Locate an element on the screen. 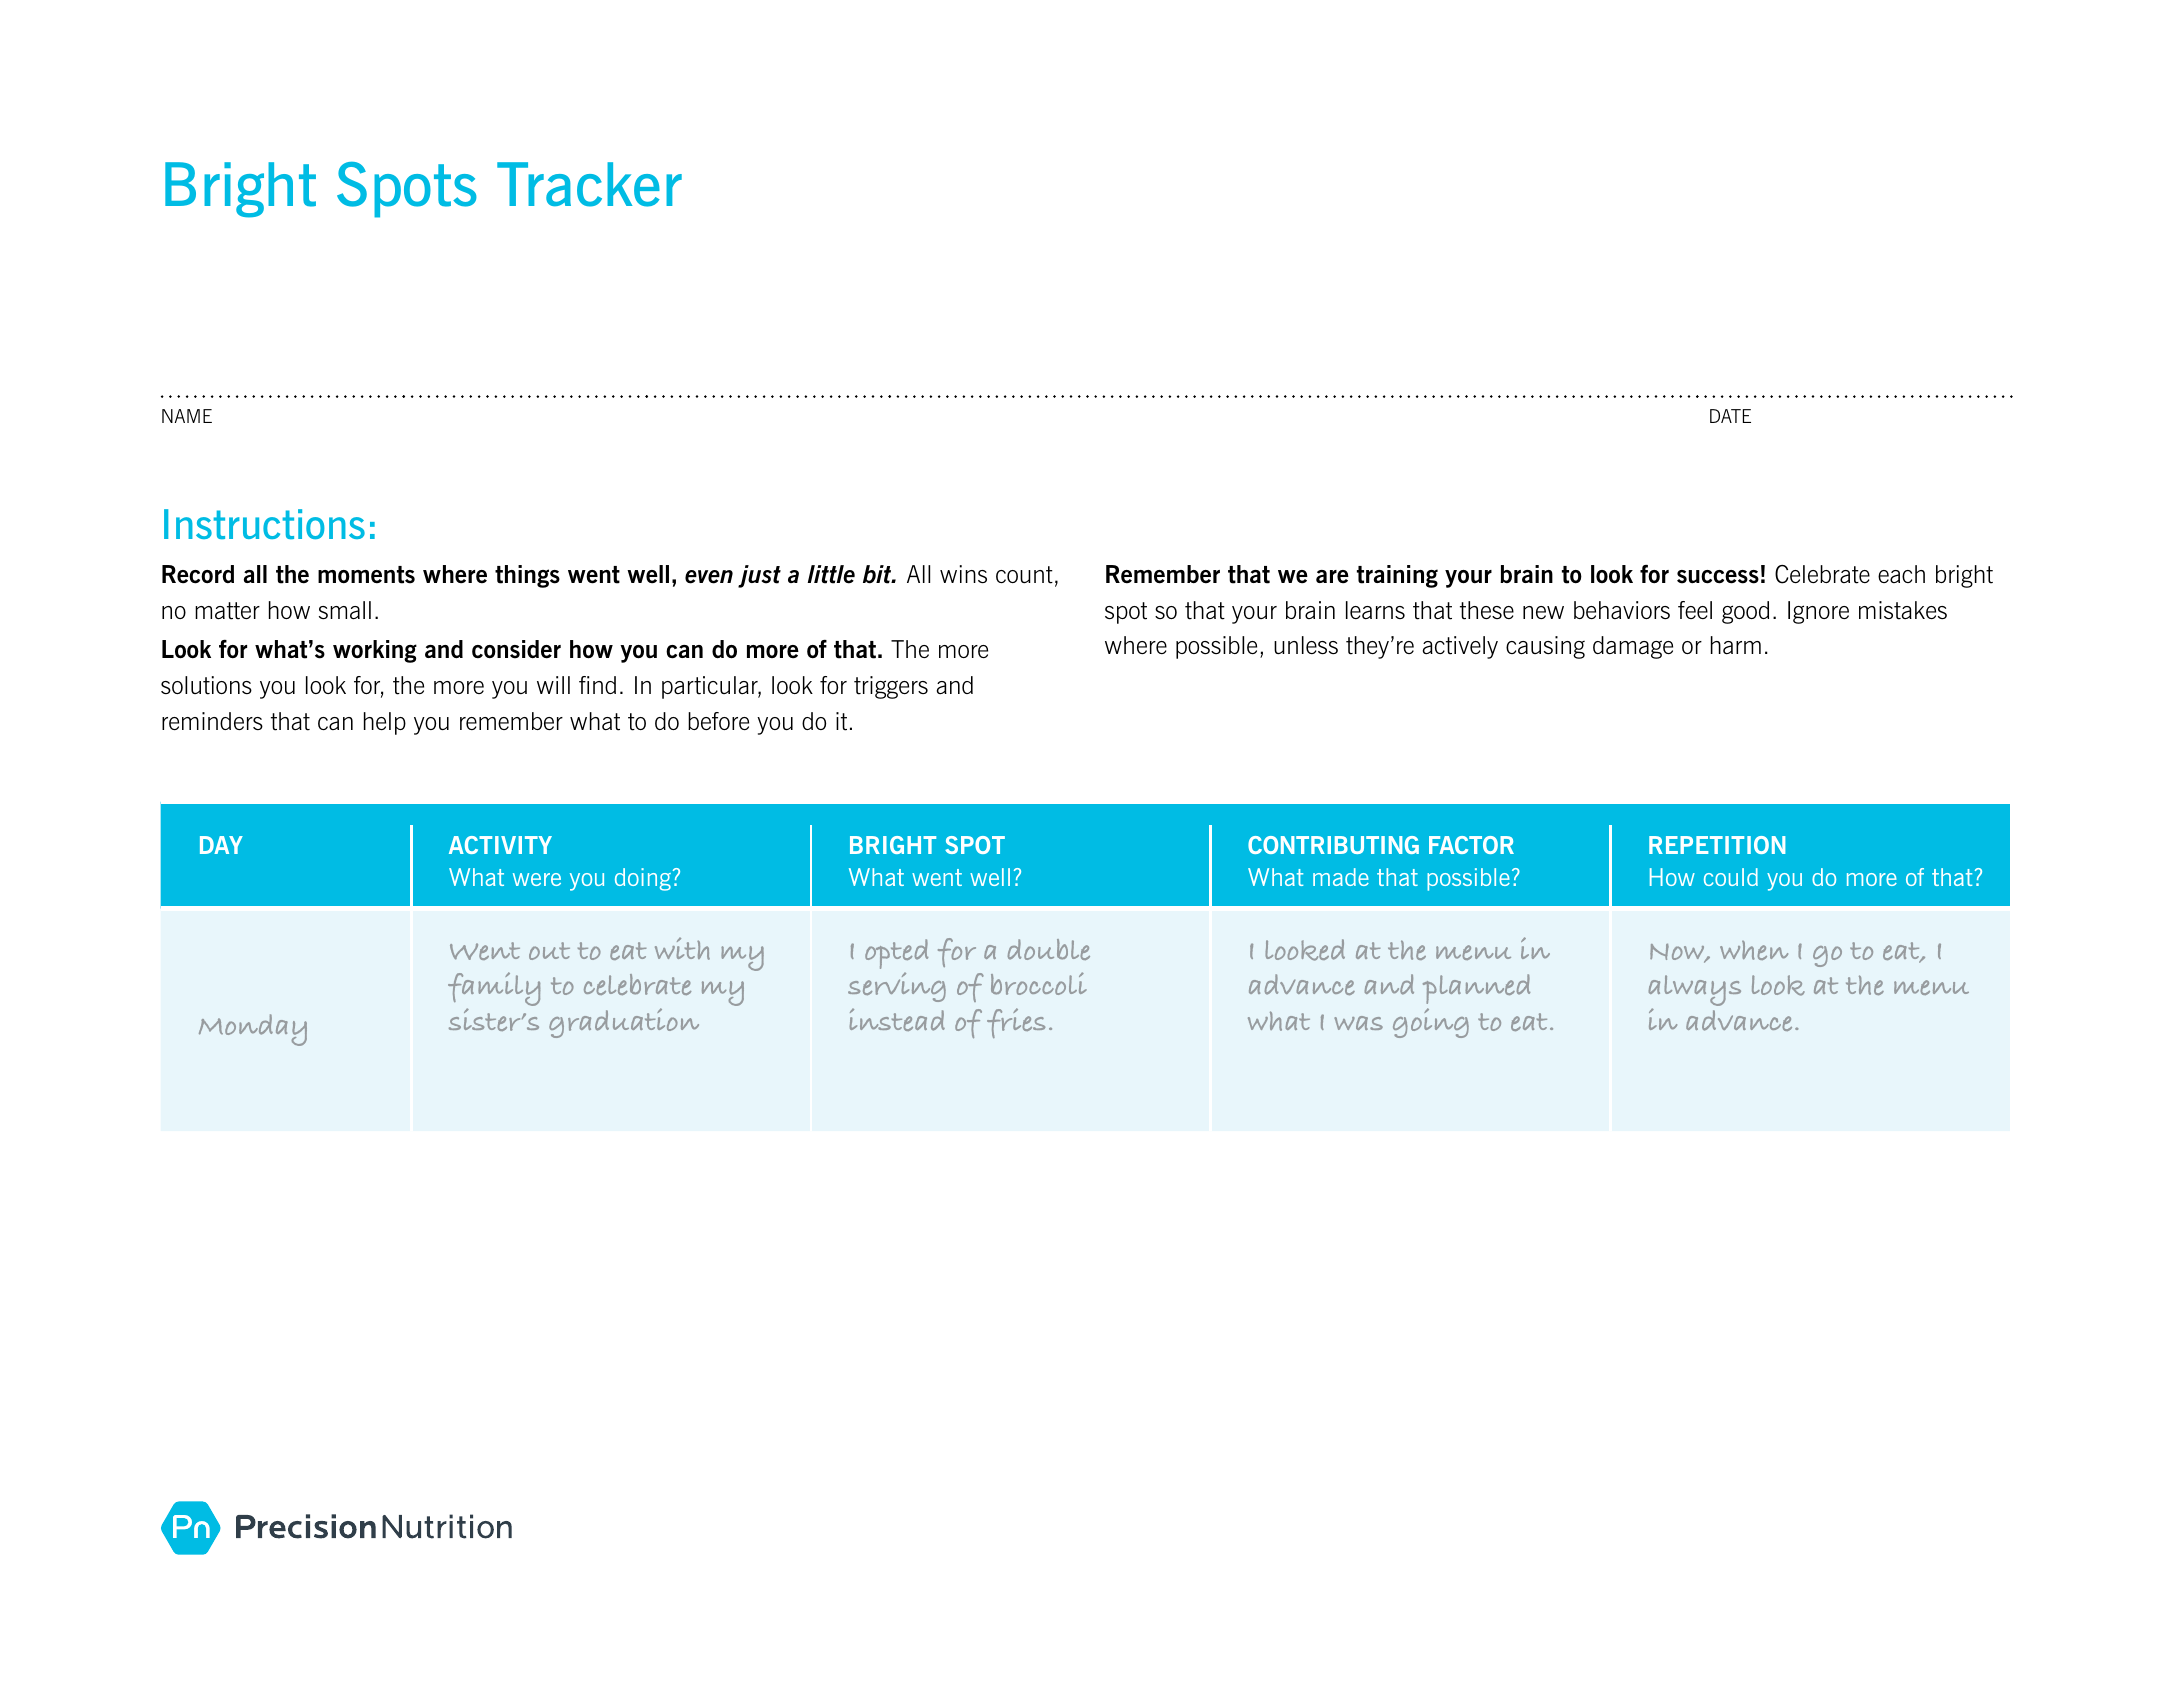 The image size is (2176, 1681). family is located at coordinates (494, 990).
